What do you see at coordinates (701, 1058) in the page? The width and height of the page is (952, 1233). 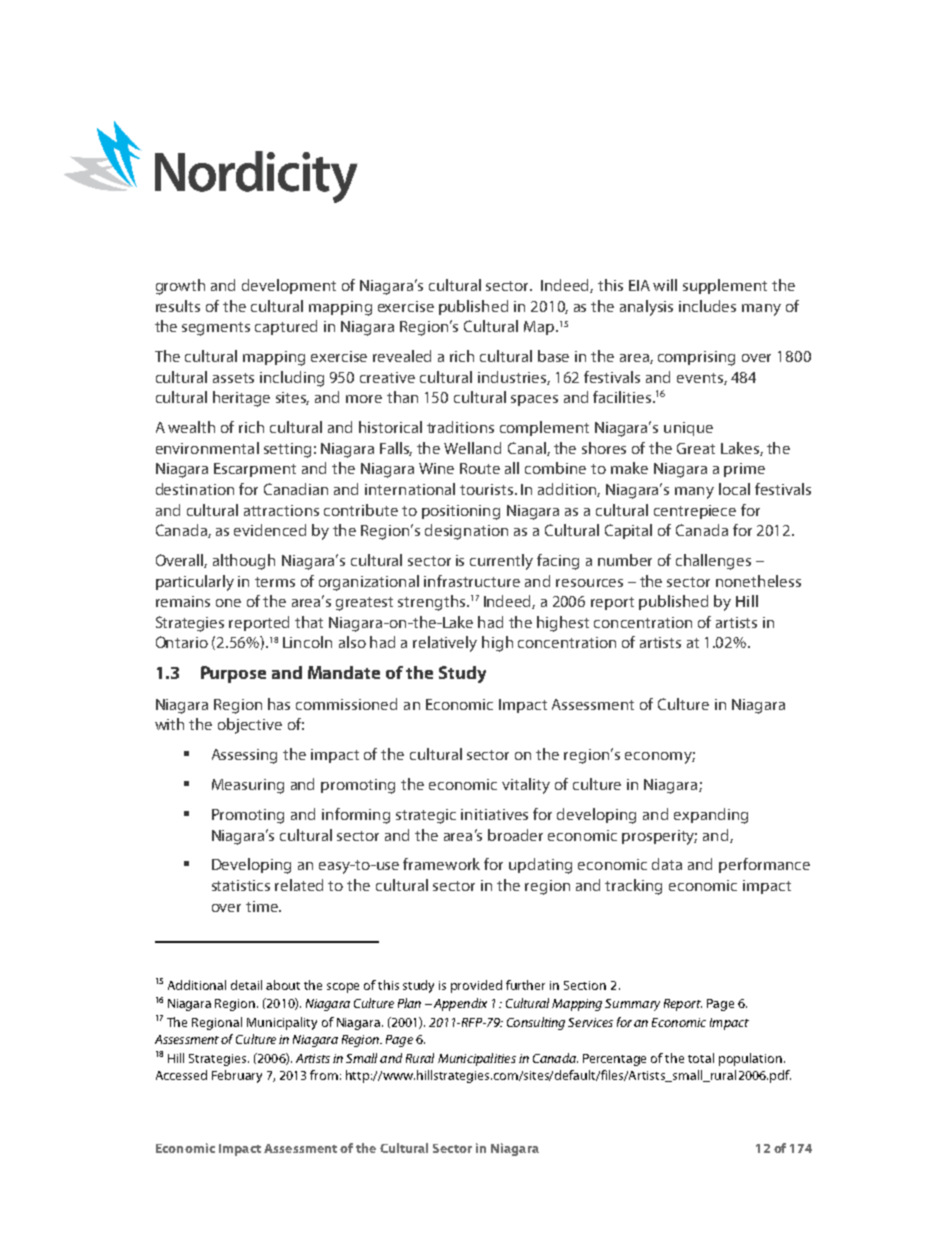 I see `total` at bounding box center [701, 1058].
